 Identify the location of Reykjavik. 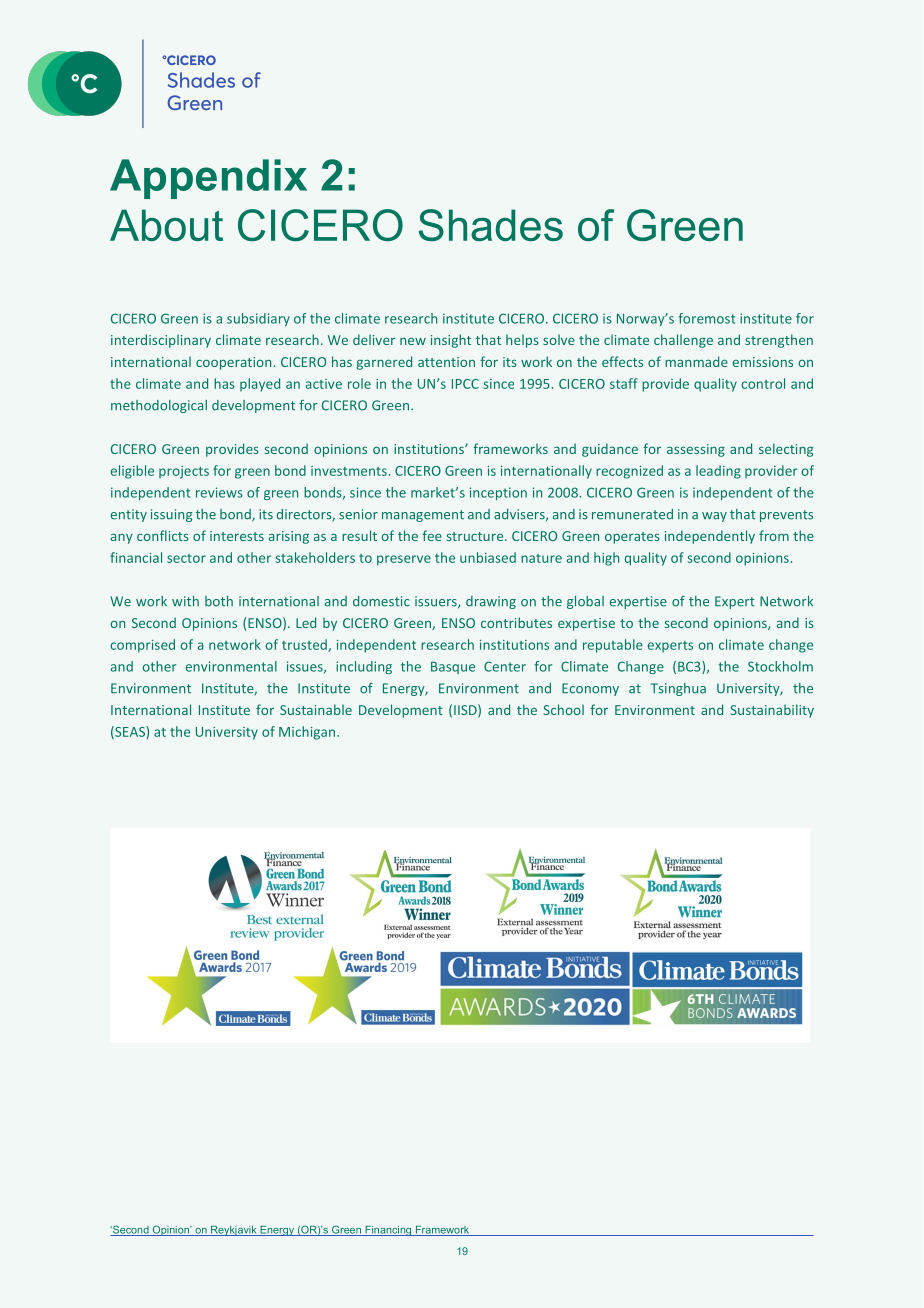
(234, 1231).
